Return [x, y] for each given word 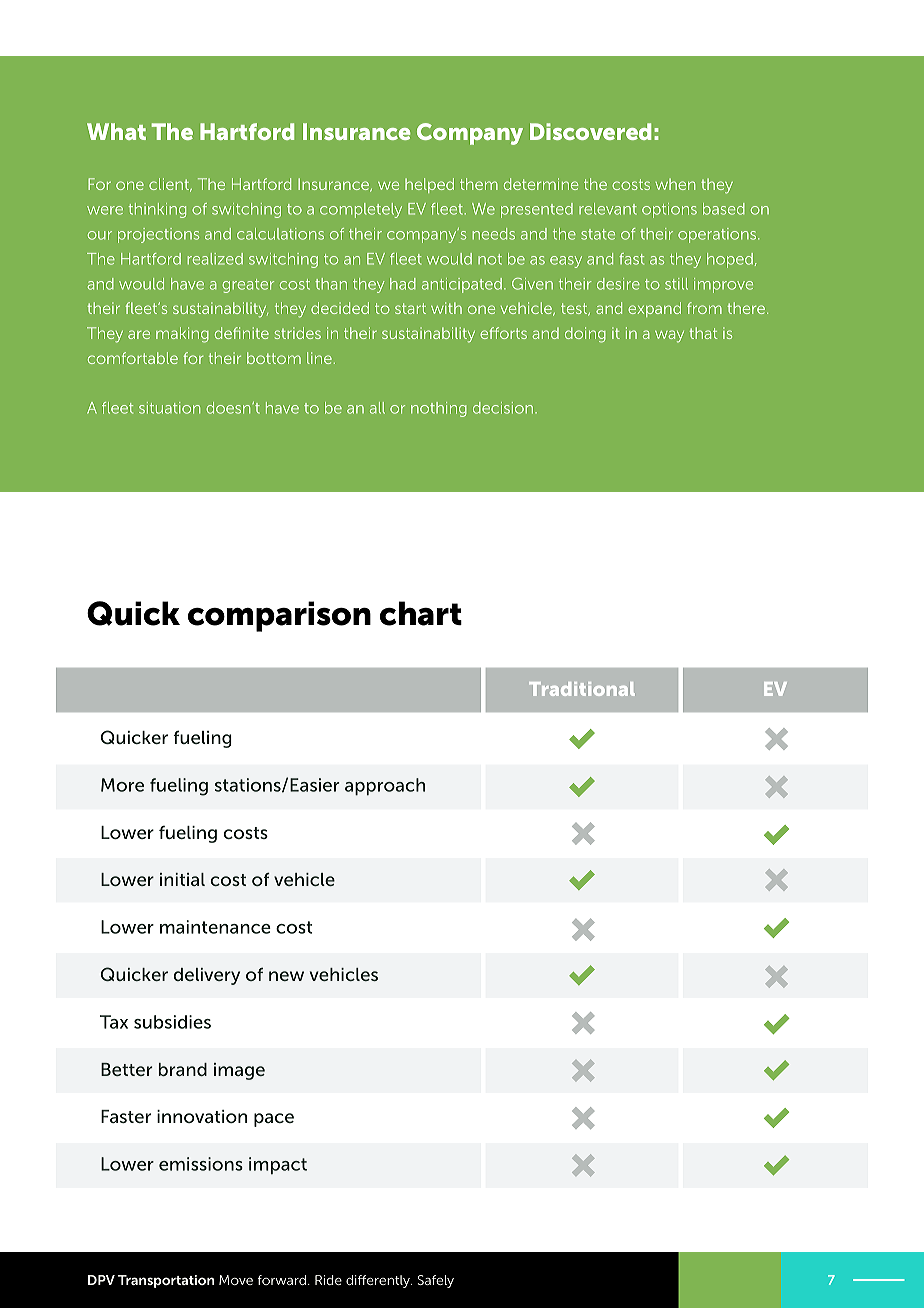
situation [169, 408]
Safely [436, 1281]
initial [182, 879]
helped [429, 185]
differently [379, 1281]
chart [421, 613]
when [675, 184]
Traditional [582, 689]
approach [385, 787]
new [286, 976]
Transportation [166, 1281]
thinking [157, 210]
